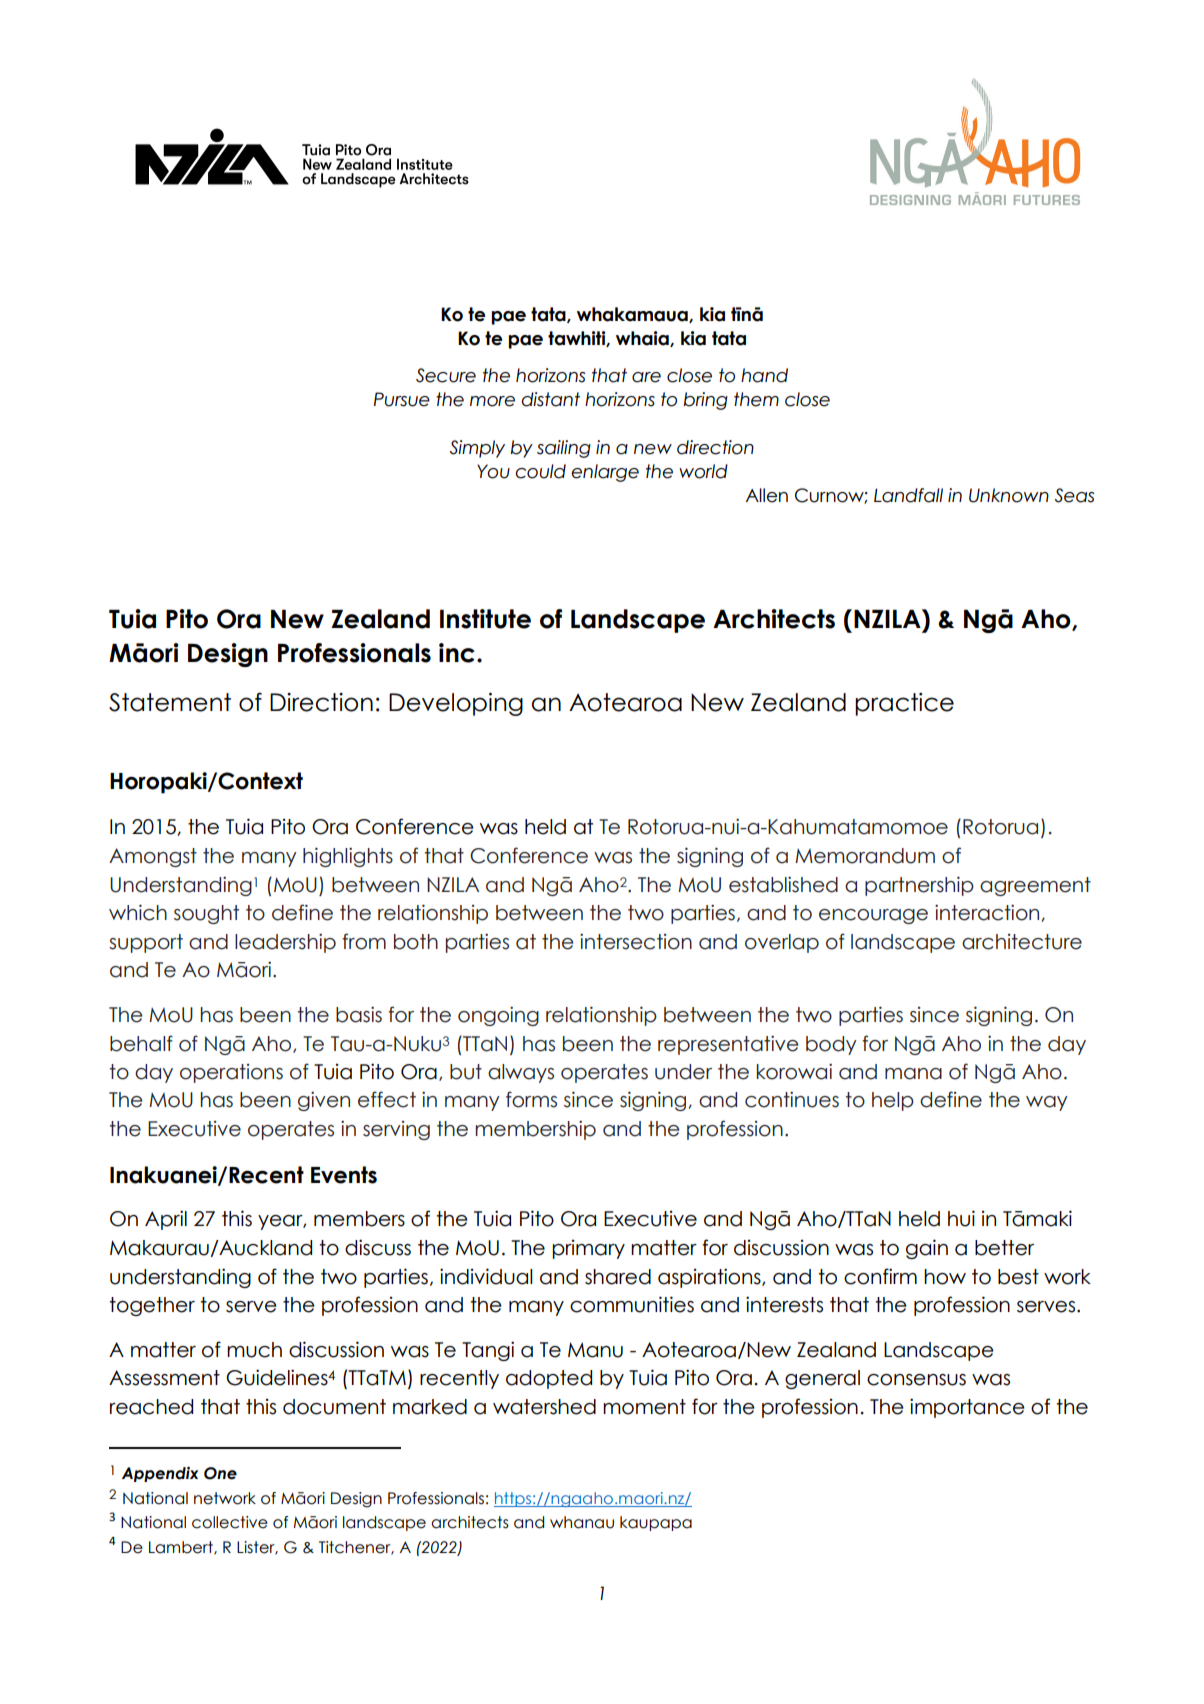 The width and height of the image is (1204, 1704). I want to click on moment, so click(644, 1407).
